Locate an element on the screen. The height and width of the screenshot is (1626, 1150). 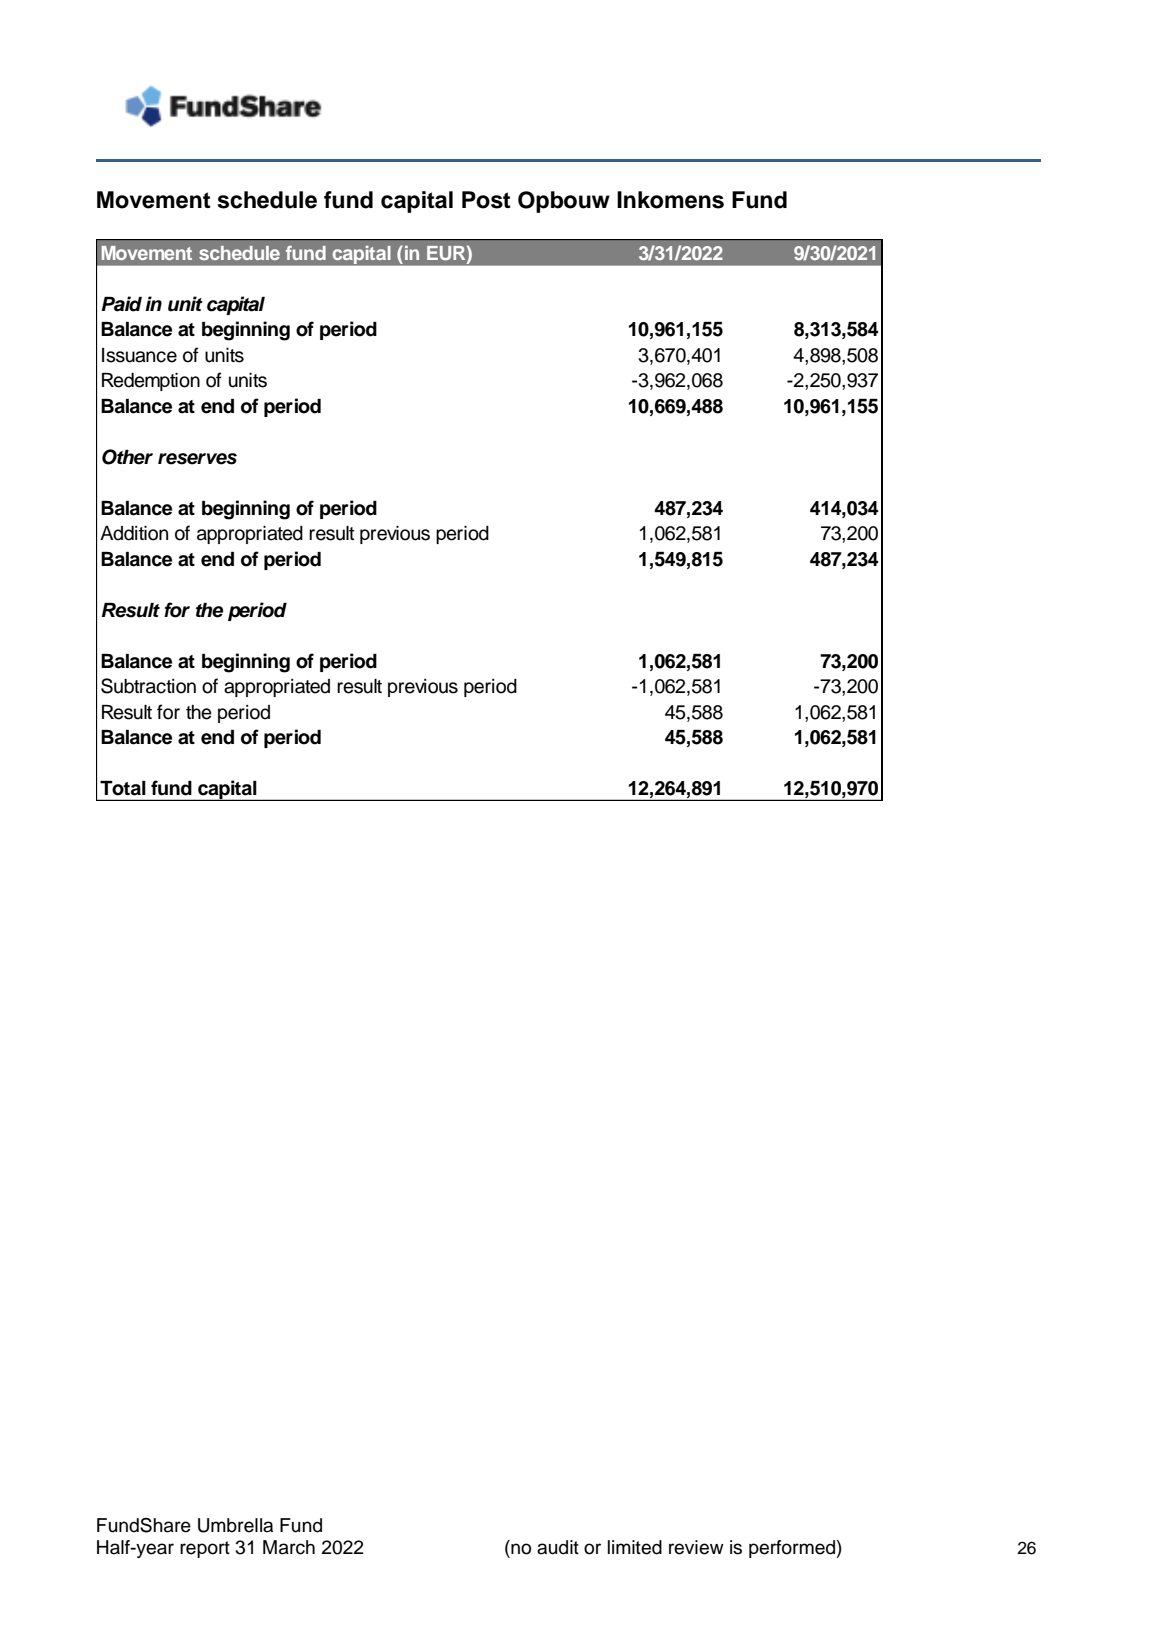
limited is located at coordinates (635, 1547).
